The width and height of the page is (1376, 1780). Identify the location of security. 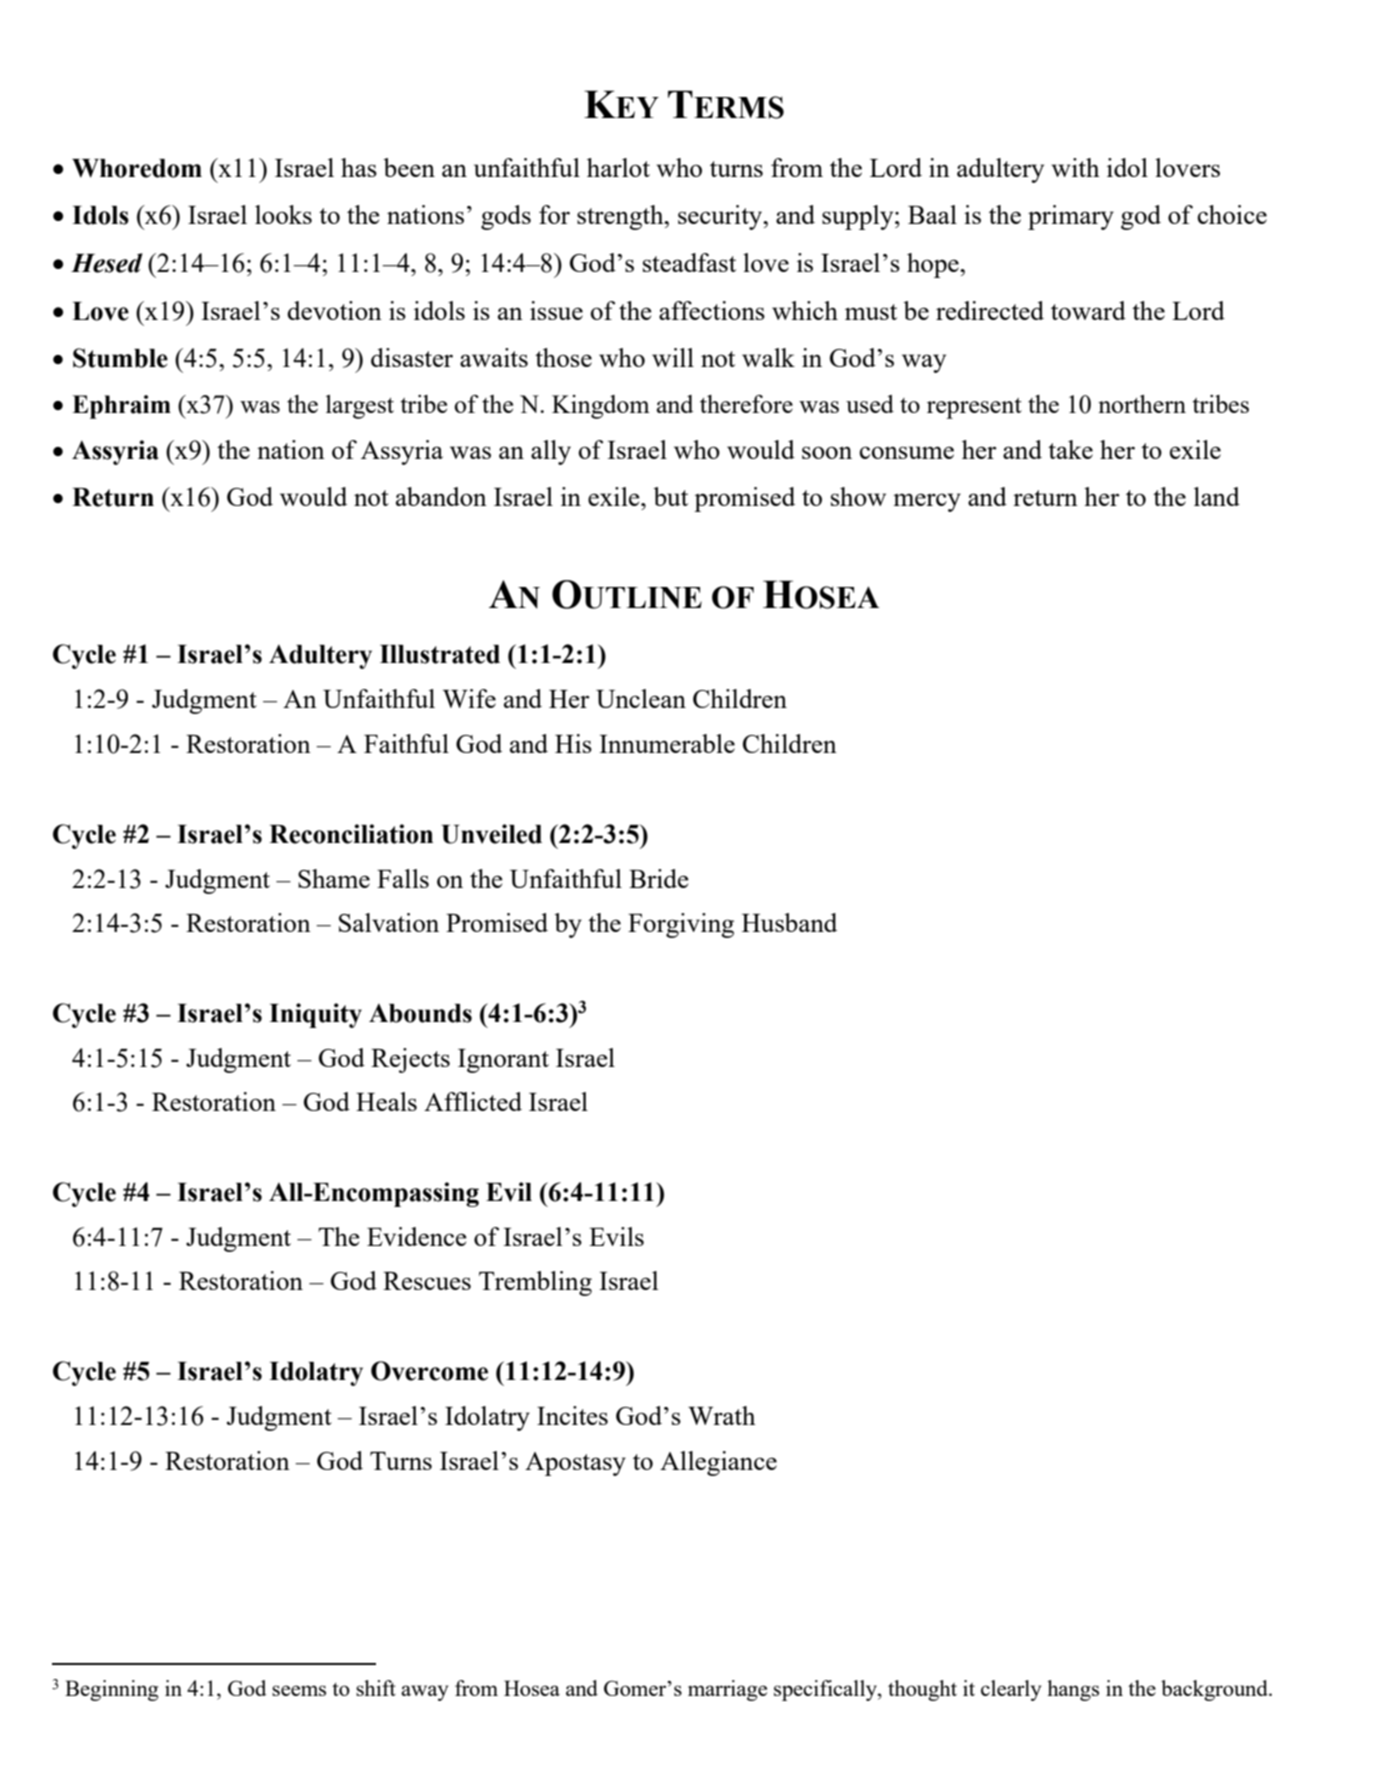
(721, 217).
